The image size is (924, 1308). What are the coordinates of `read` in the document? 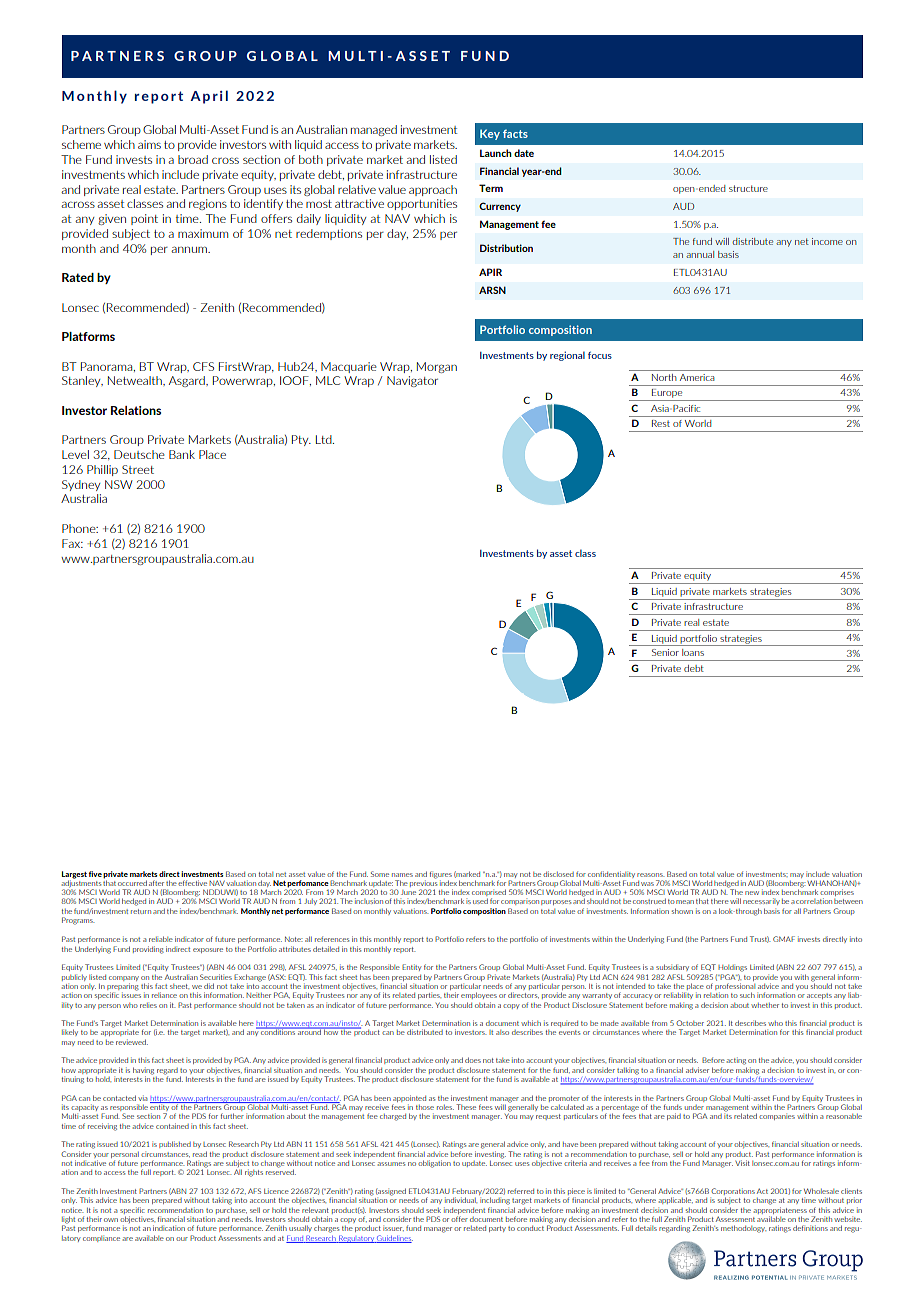 It's located at (200, 1154).
